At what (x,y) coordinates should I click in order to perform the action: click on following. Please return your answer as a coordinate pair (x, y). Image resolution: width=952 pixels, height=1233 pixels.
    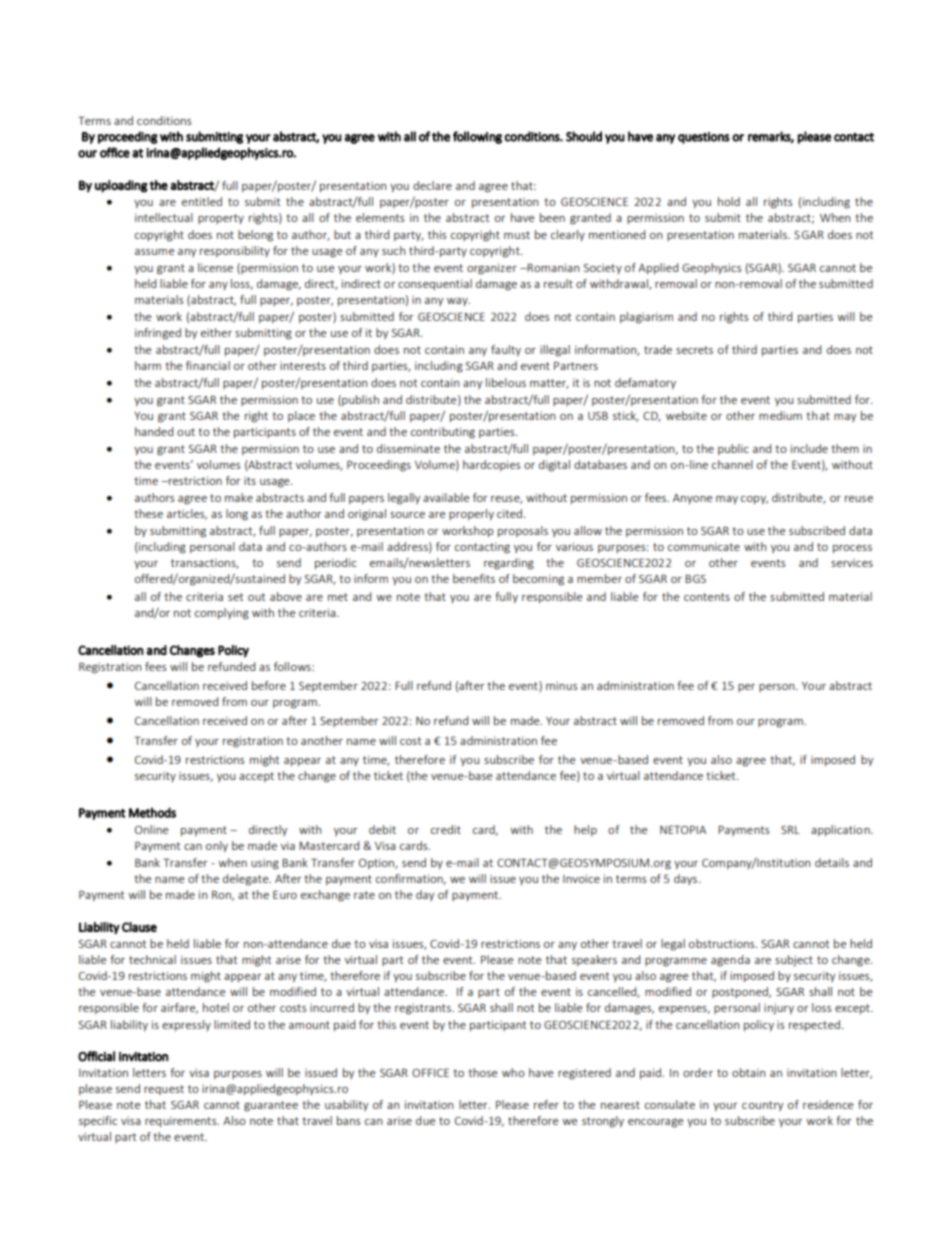
    Looking at the image, I should click on (477, 137).
